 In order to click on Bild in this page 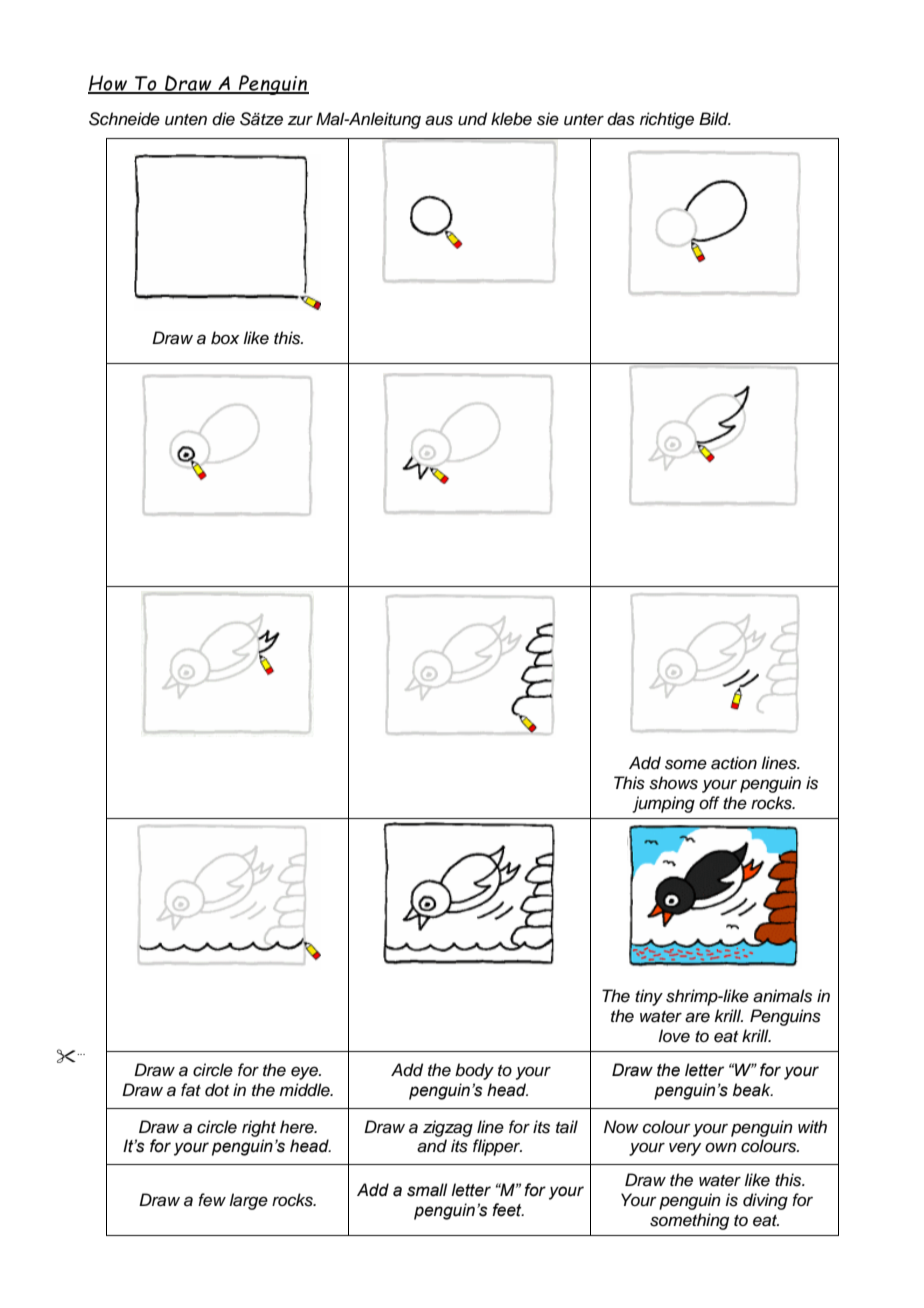, I will do `click(715, 119)`.
